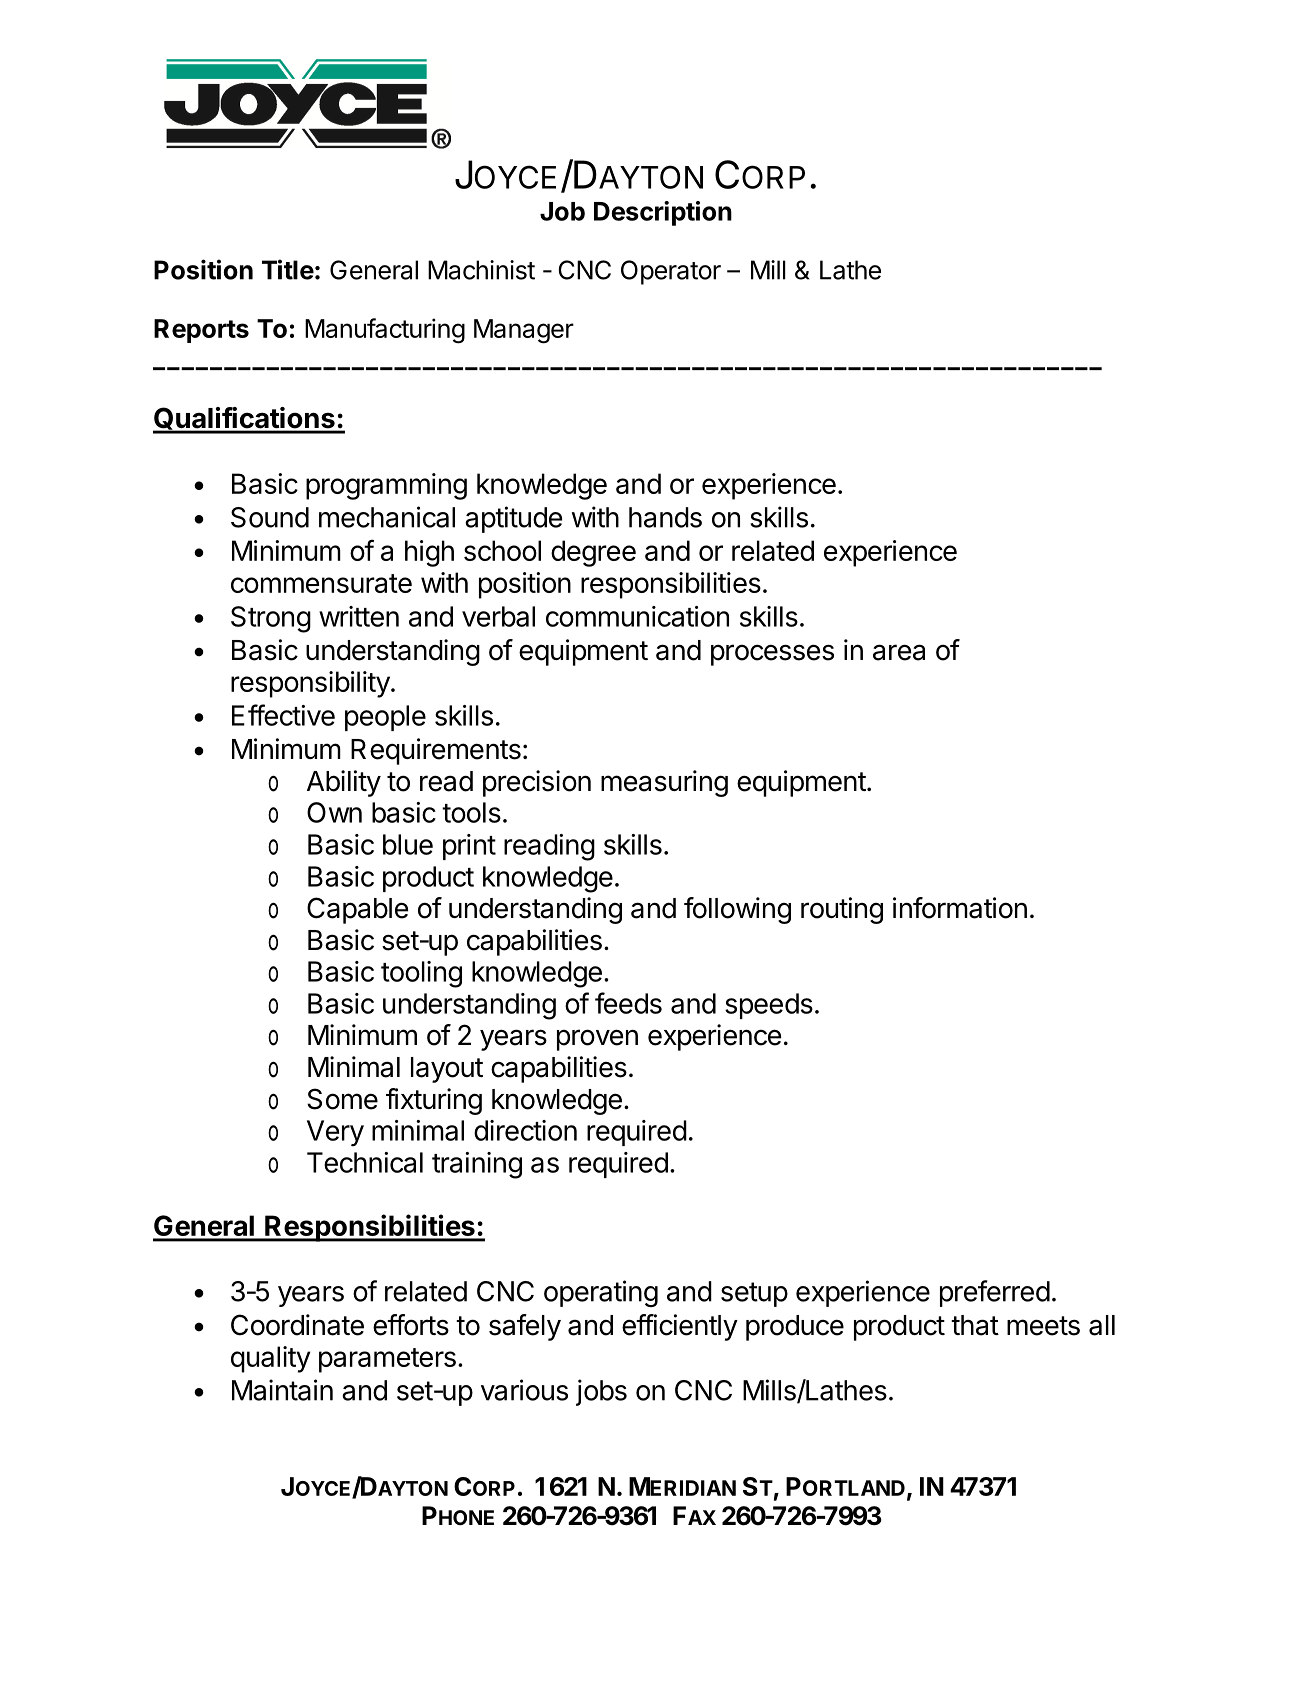 The image size is (1301, 1684). What do you see at coordinates (628, 1003) in the screenshot?
I see `feeds` at bounding box center [628, 1003].
